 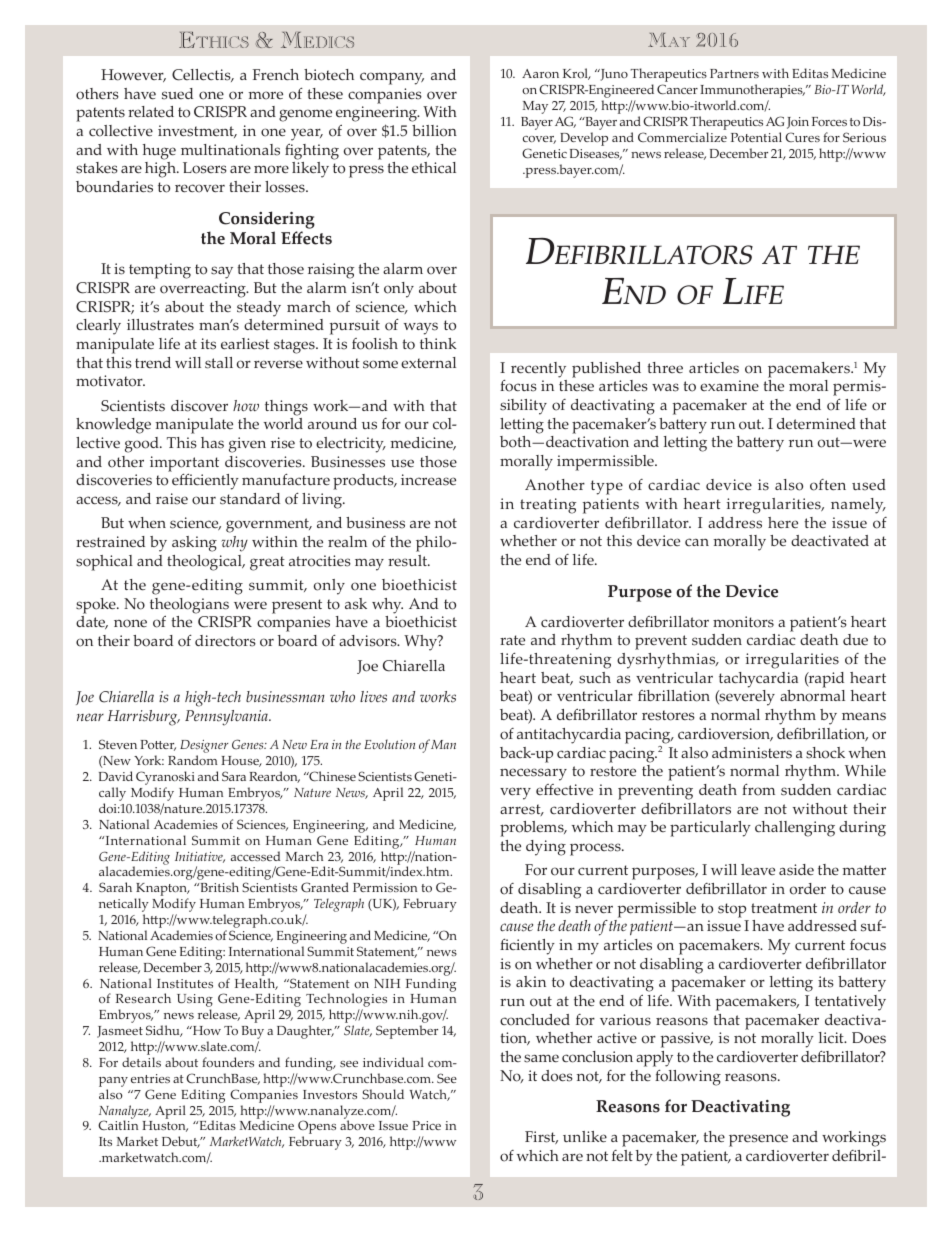 I want to click on Join, so click(x=798, y=123).
